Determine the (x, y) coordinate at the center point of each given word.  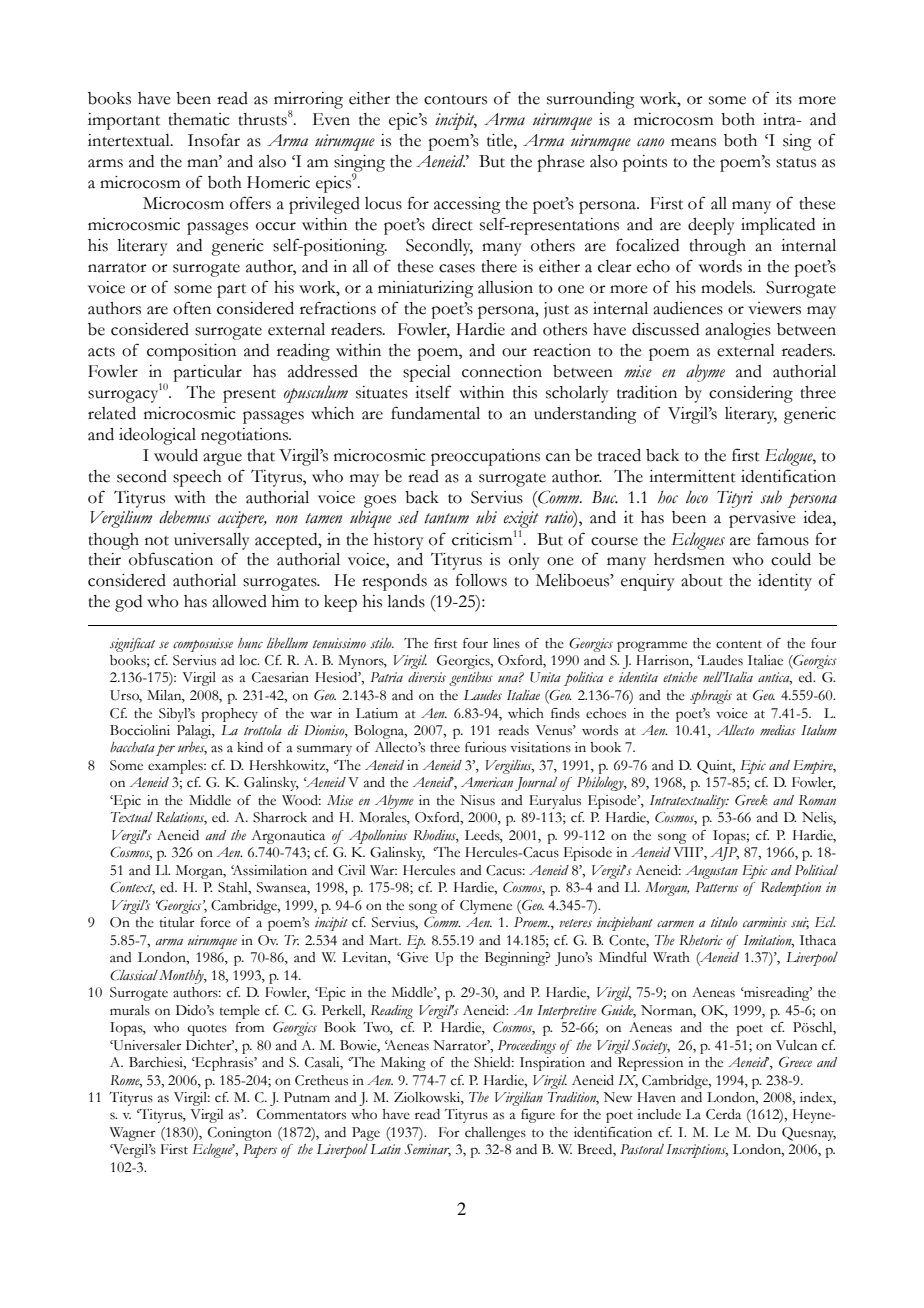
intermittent (692, 476)
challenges (495, 1134)
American (487, 782)
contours (455, 100)
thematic (199, 119)
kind (250, 747)
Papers (260, 1151)
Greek (751, 800)
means (693, 142)
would (176, 455)
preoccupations (485, 457)
